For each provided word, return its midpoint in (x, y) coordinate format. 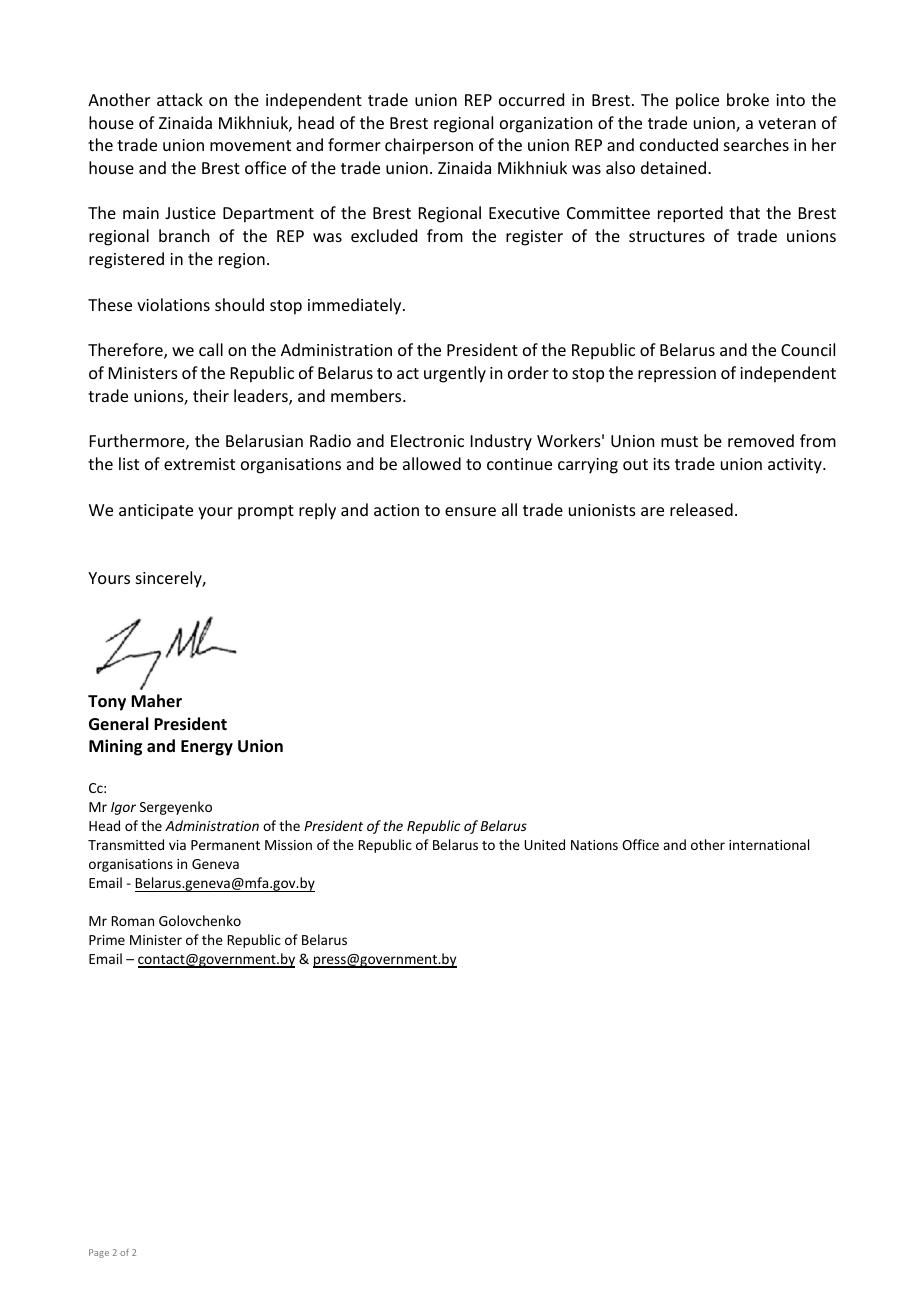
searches (756, 144)
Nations (594, 845)
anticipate (156, 512)
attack (180, 99)
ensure (470, 511)
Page (99, 1253)
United (544, 844)
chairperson (429, 146)
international (769, 844)
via (177, 845)
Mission (288, 845)
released (701, 509)
